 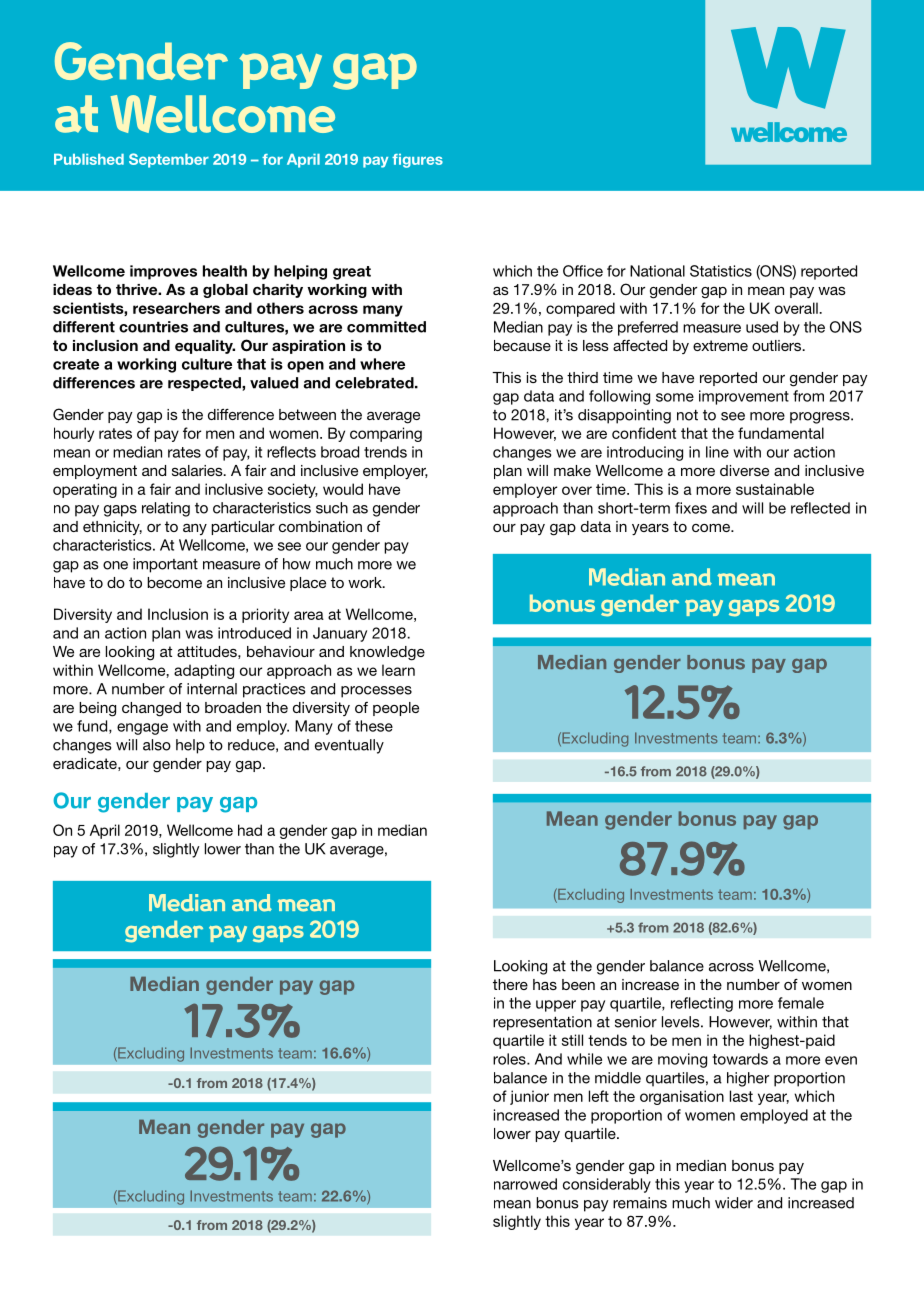 I want to click on figures, so click(x=417, y=161).
